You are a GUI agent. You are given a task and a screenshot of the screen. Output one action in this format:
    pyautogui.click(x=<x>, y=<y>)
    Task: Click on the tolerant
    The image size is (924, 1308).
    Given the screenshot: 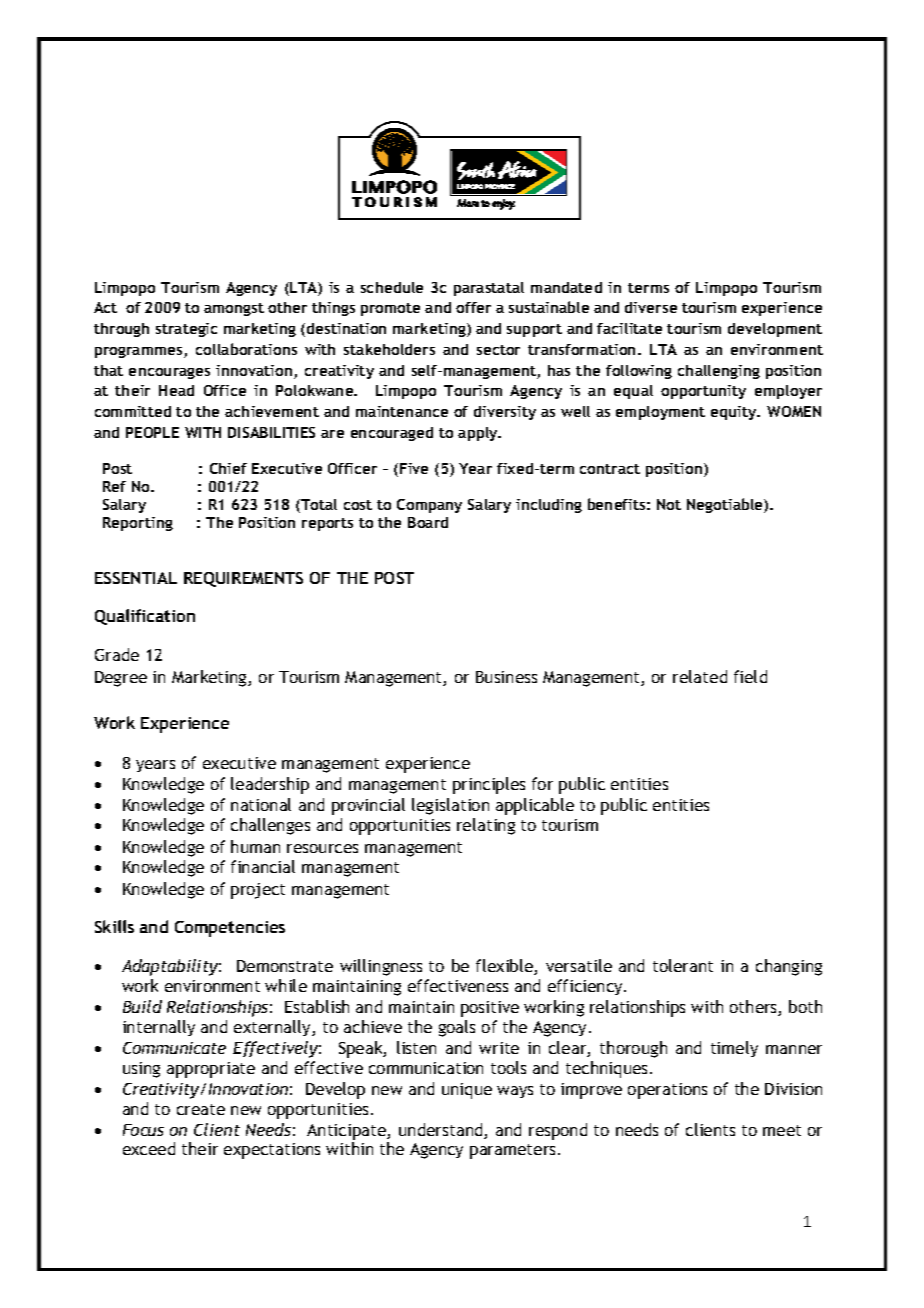 What is the action you would take?
    pyautogui.click(x=683, y=965)
